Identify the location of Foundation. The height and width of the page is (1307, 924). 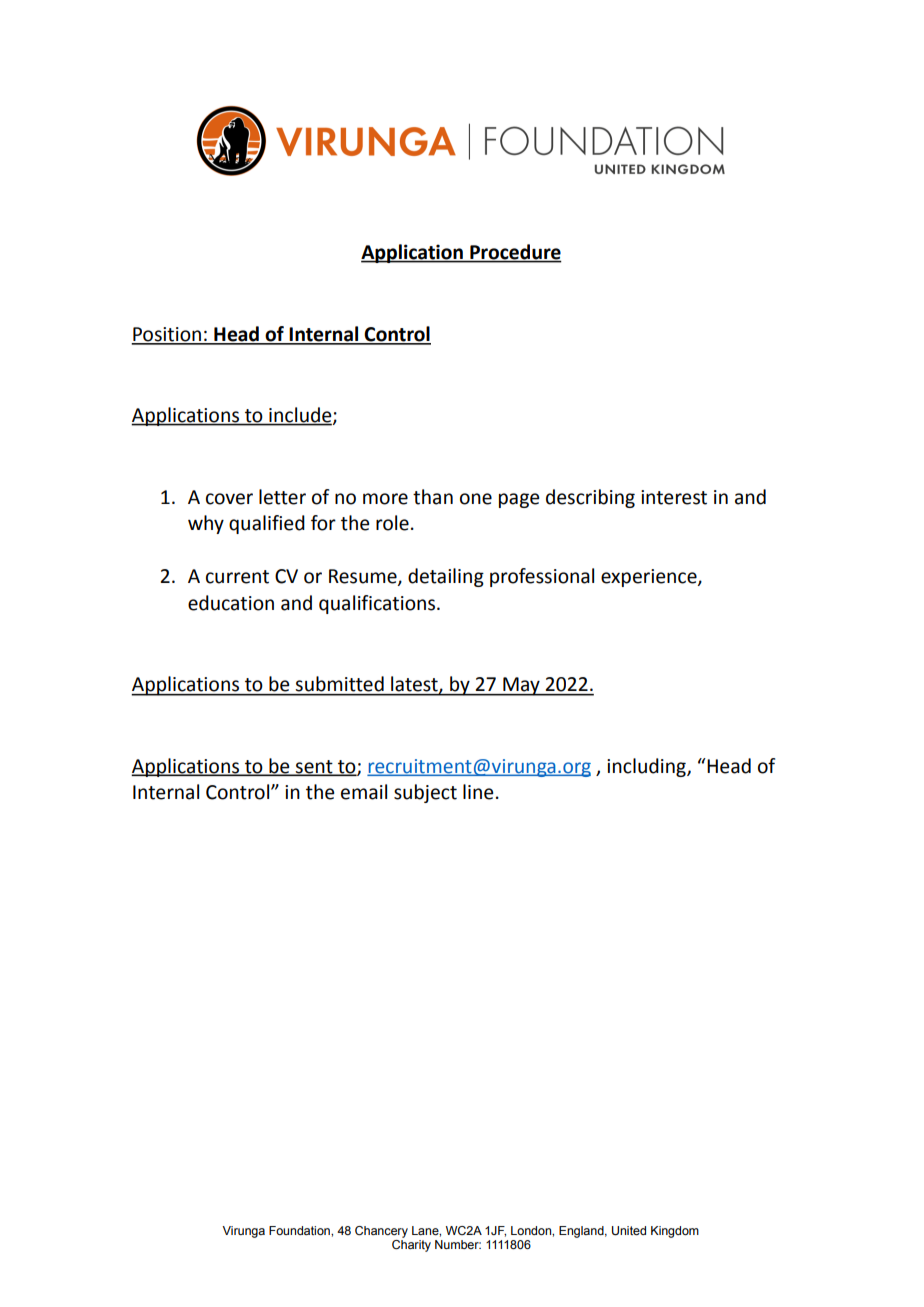
(300, 1230).
